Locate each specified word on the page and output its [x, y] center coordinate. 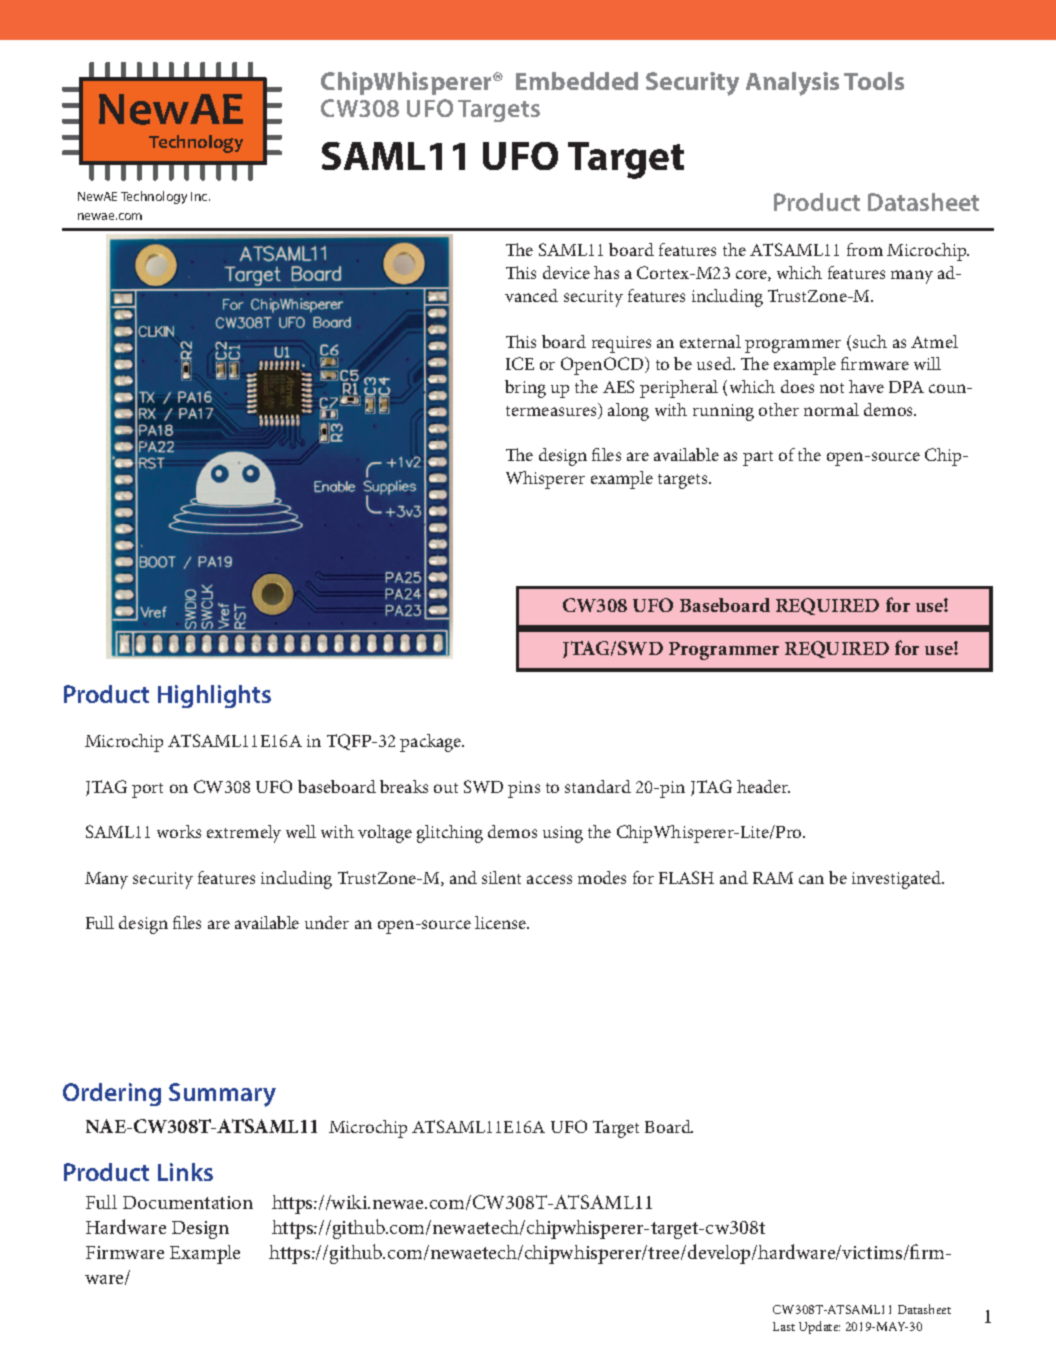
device [566, 272]
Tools [874, 81]
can [811, 879]
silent [501, 877]
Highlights [214, 696]
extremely [244, 834]
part [758, 458]
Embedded [577, 81]
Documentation [188, 1202]
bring [525, 389]
